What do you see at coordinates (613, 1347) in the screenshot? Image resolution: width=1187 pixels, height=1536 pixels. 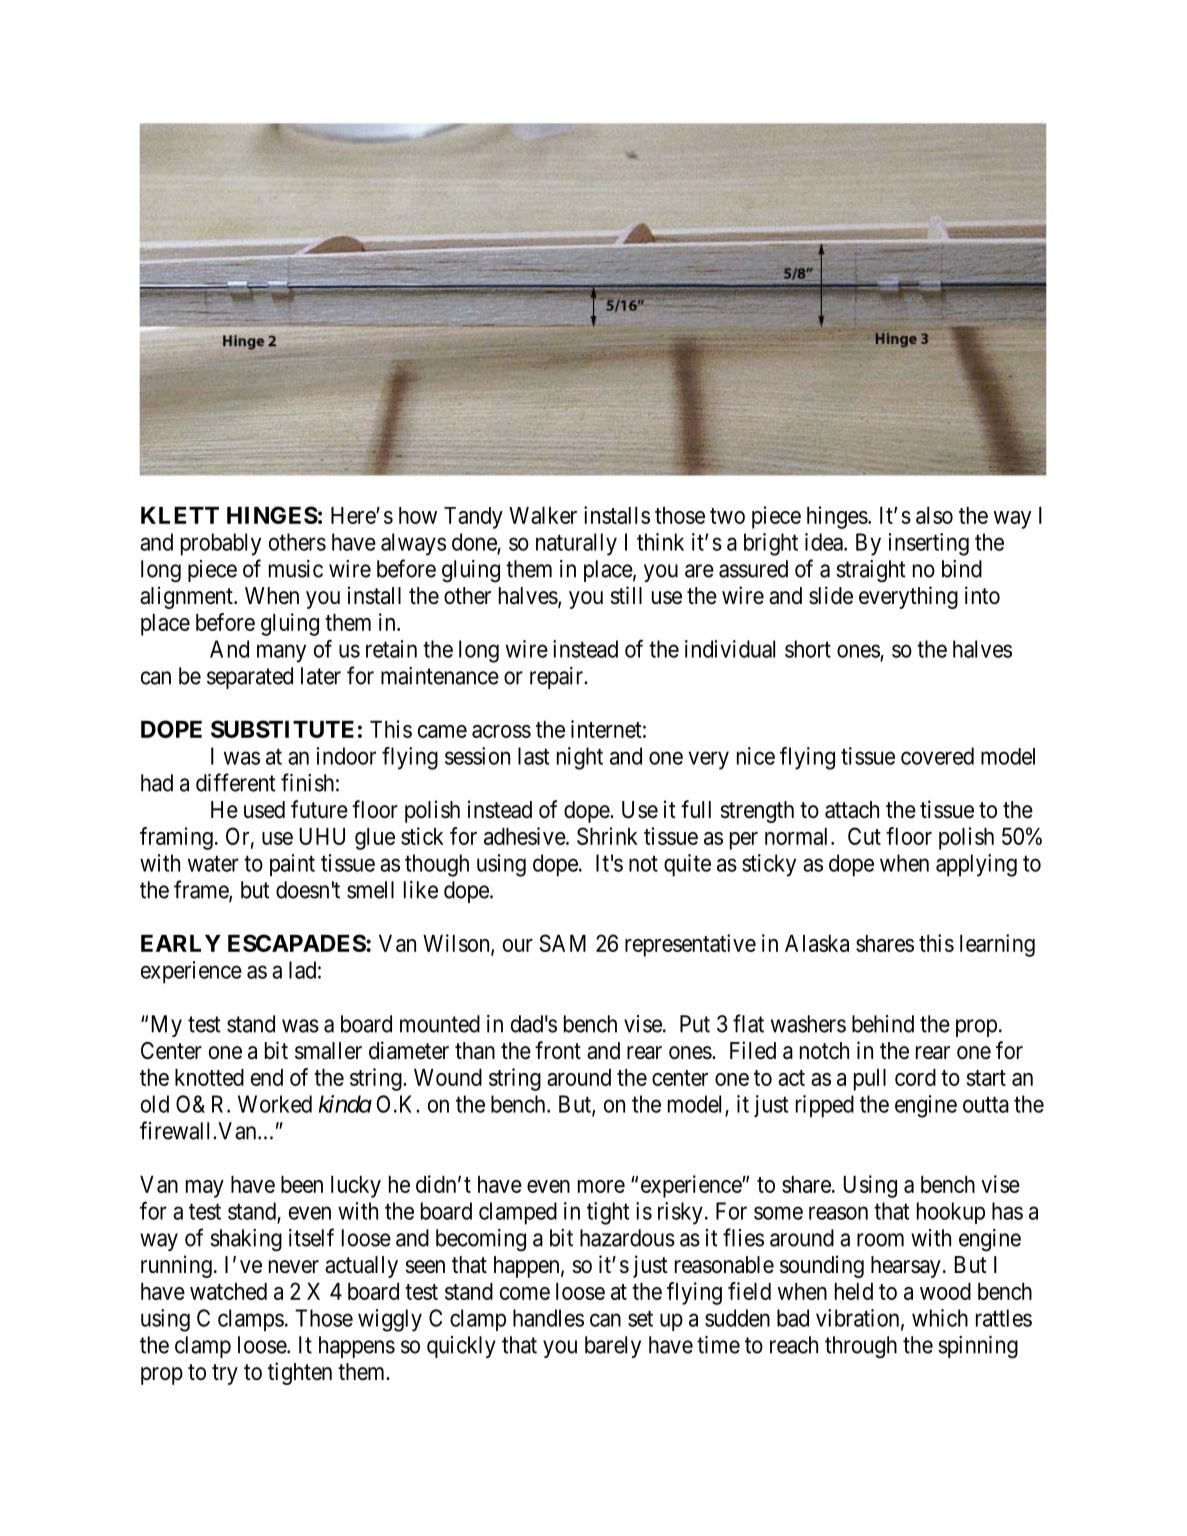 I see `barely` at bounding box center [613, 1347].
